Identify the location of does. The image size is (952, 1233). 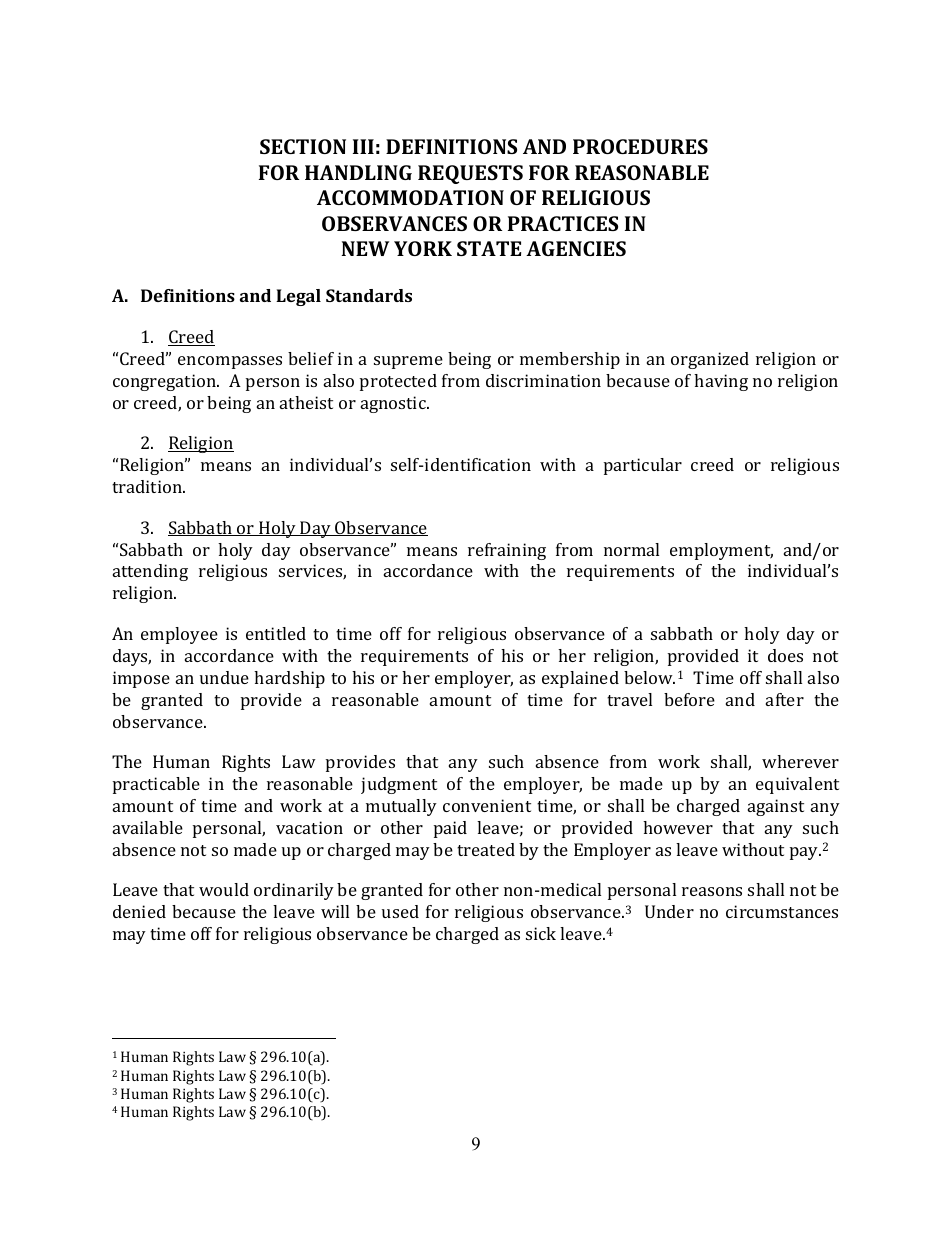
(785, 655).
